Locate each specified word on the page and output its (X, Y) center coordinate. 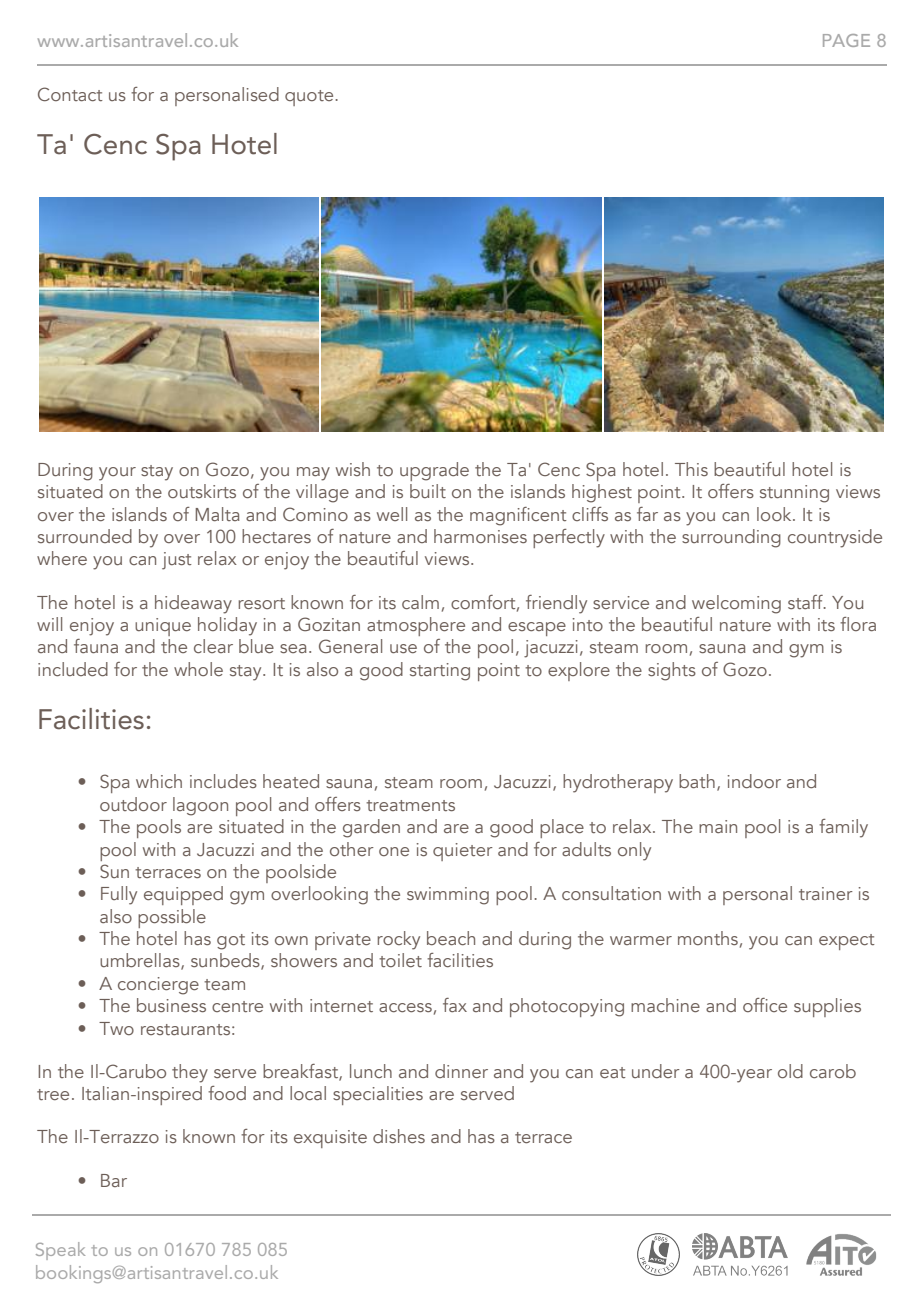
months (708, 938)
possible (172, 918)
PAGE (846, 40)
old (790, 1071)
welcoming (736, 604)
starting (440, 672)
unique (163, 627)
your (117, 474)
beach (451, 938)
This (691, 469)
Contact (70, 94)
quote (310, 98)
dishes (399, 1136)
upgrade (434, 471)
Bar (114, 1180)
